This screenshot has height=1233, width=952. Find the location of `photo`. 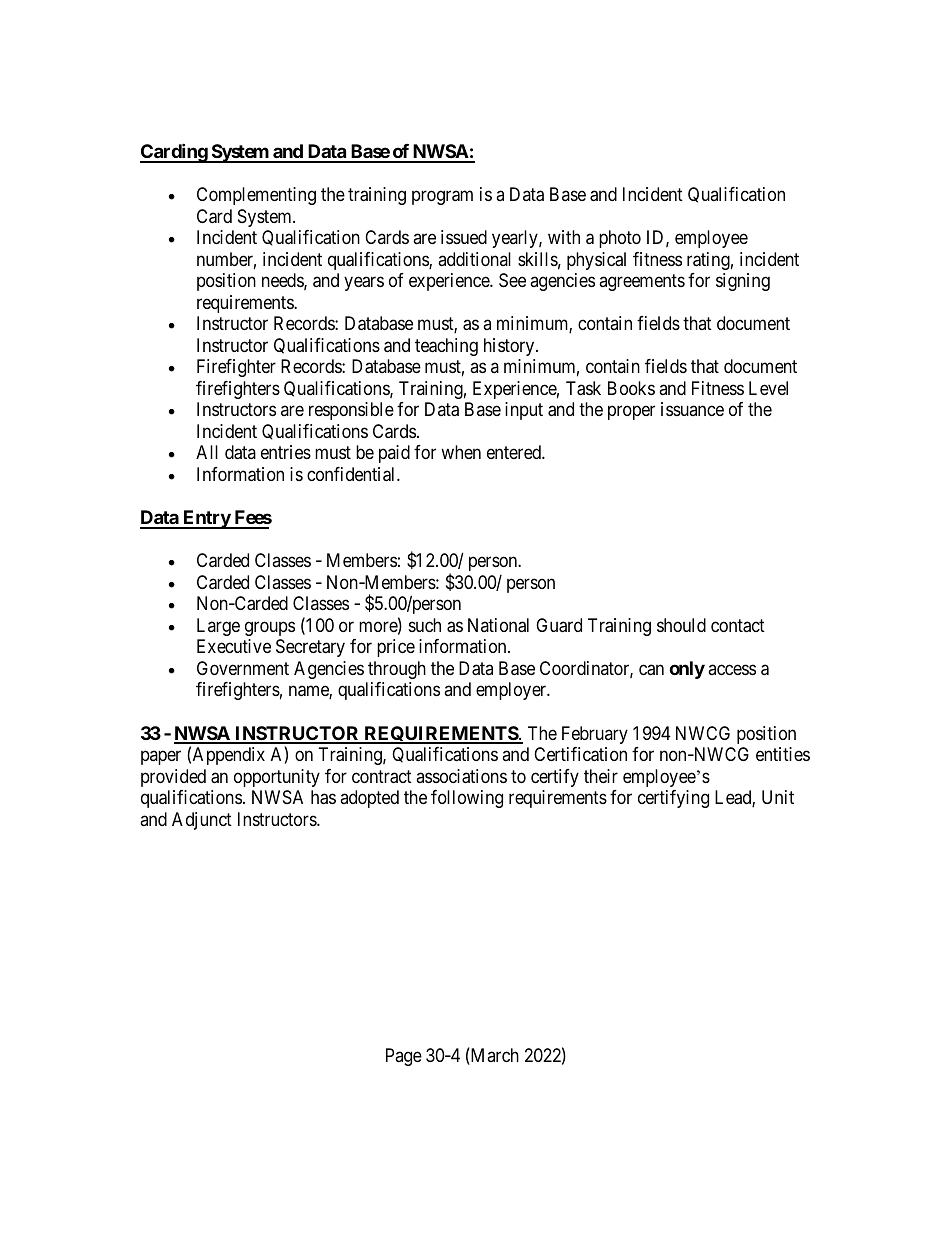

photo is located at coordinates (620, 239).
